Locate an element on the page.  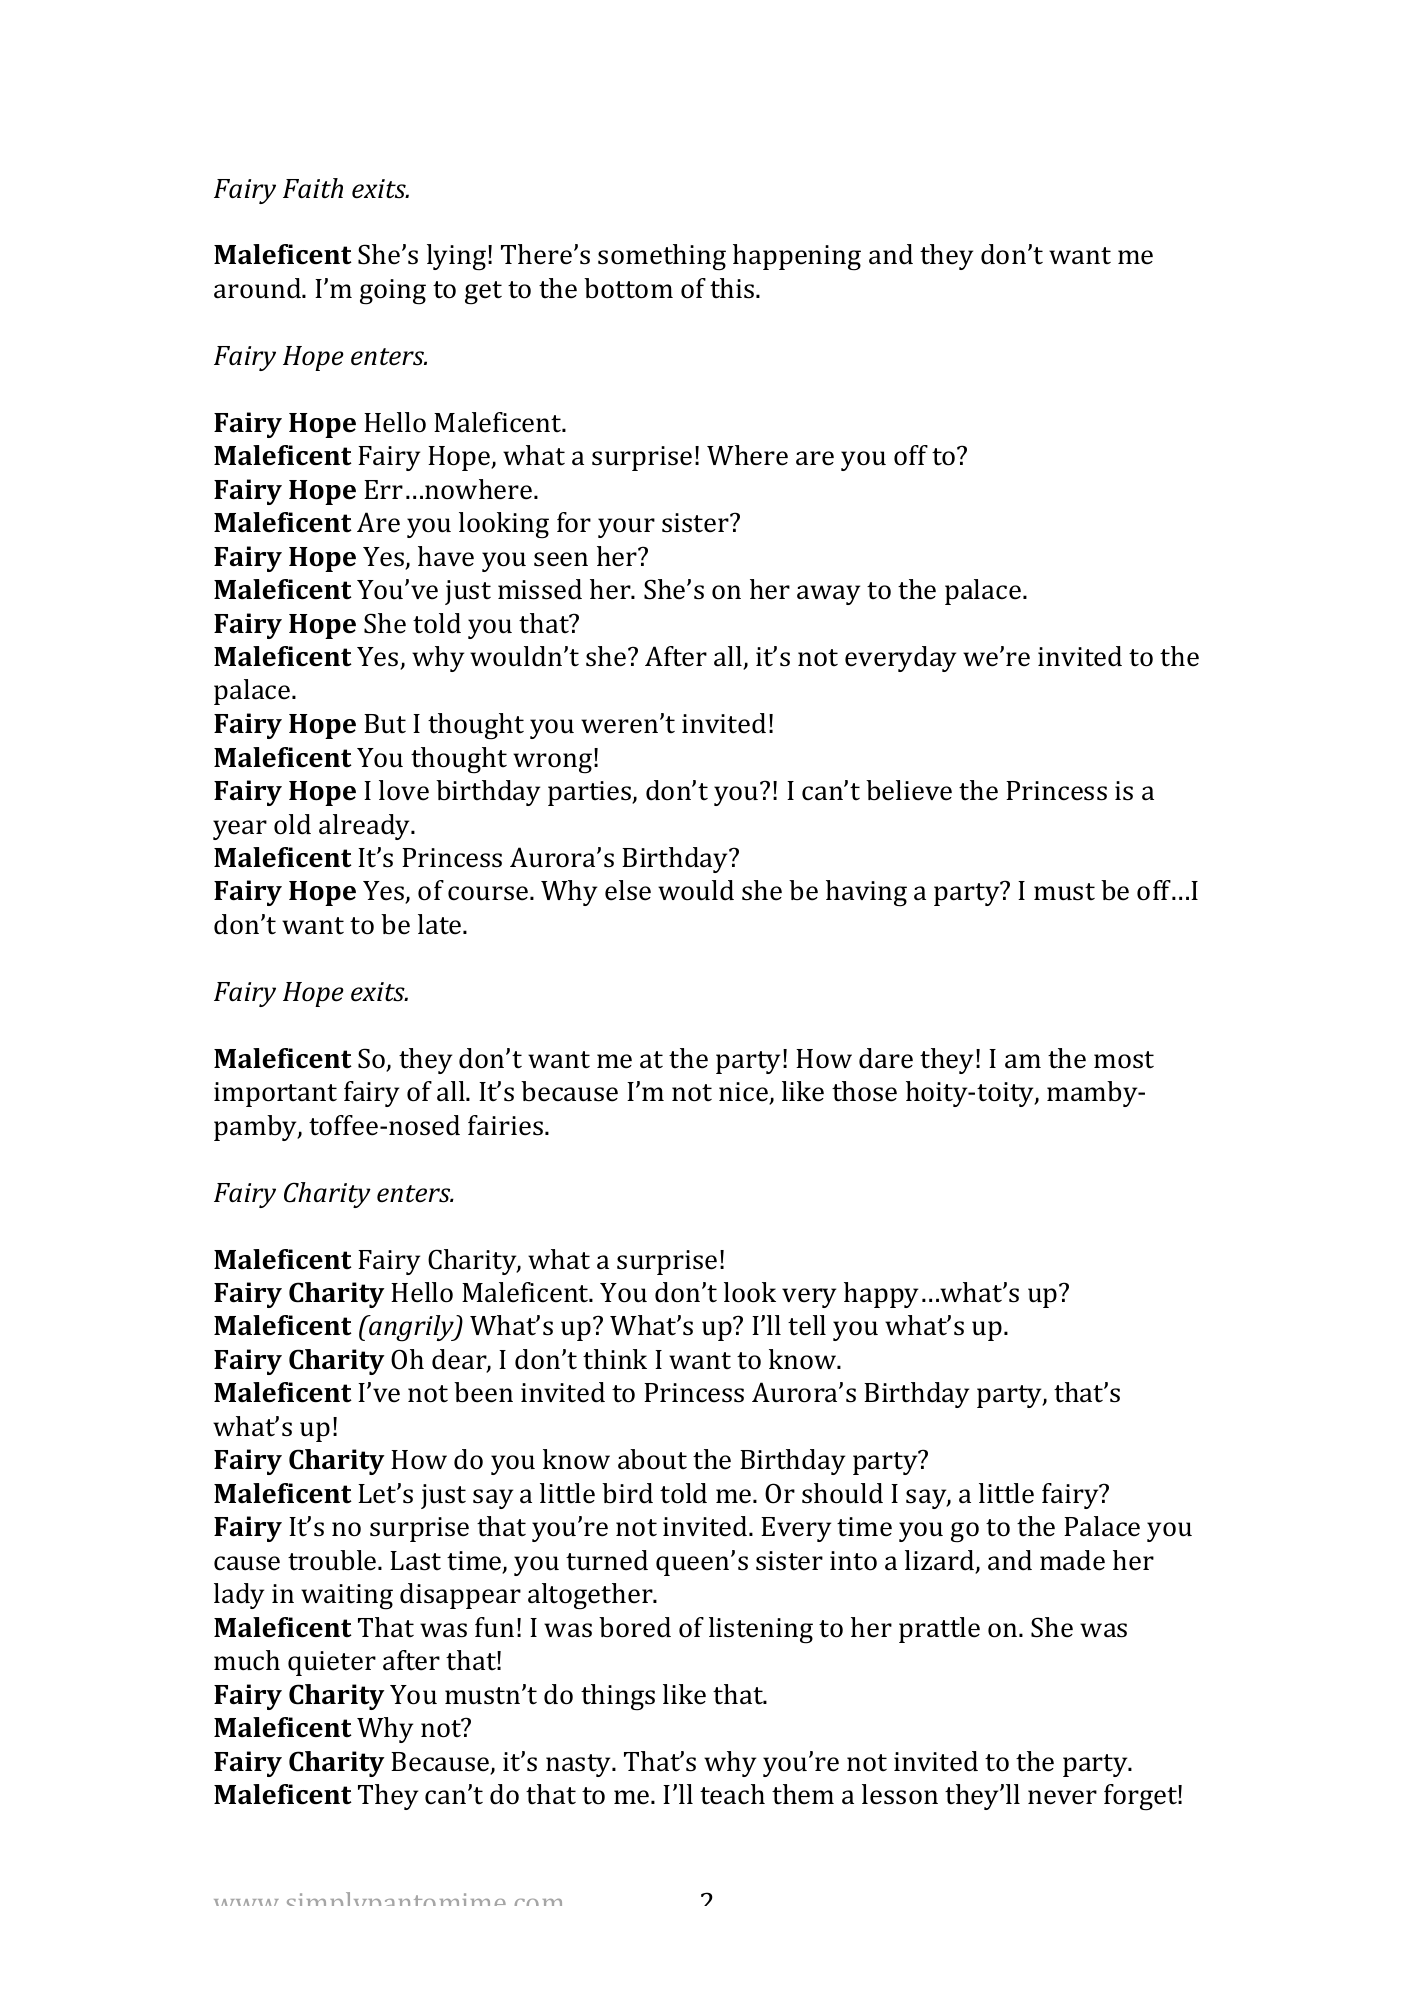
else is located at coordinates (628, 890).
